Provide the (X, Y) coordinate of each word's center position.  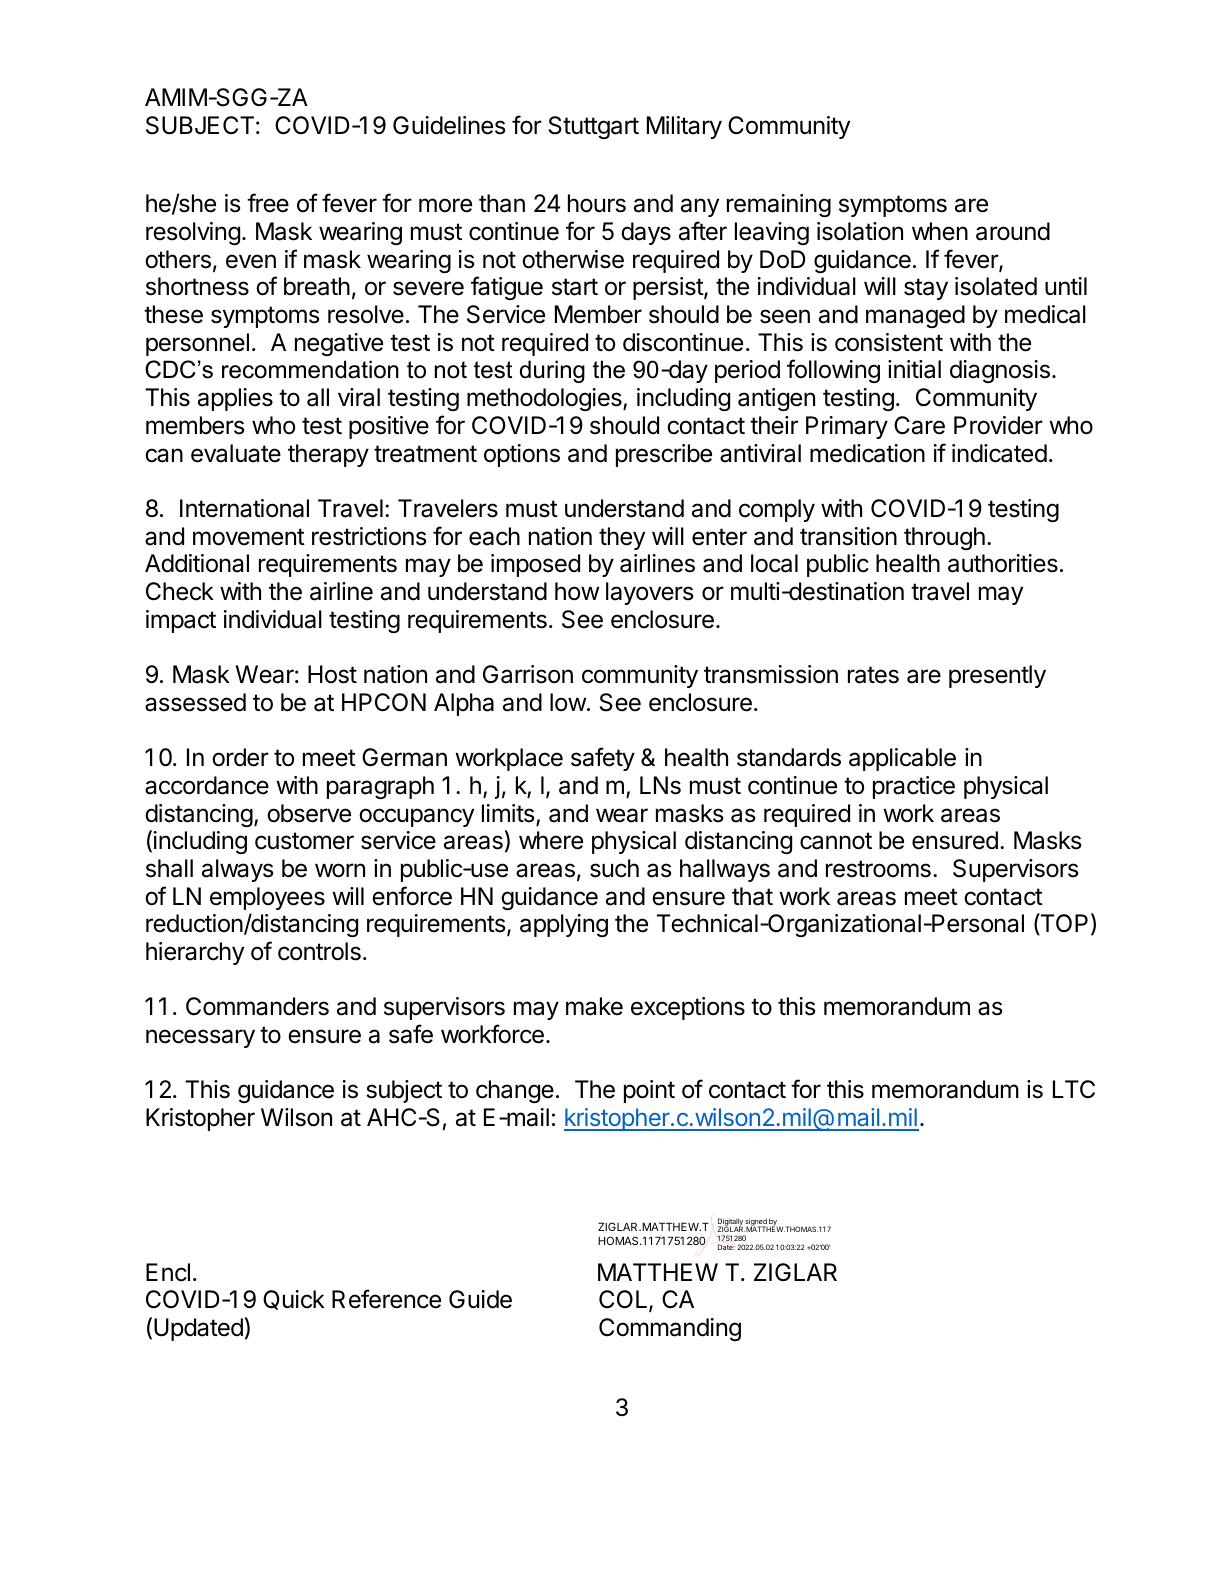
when (940, 231)
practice (914, 787)
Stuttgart (594, 127)
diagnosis (1000, 371)
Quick (294, 1300)
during (552, 371)
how (577, 591)
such (614, 868)
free (268, 203)
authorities (1003, 563)
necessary (200, 1038)
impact (181, 621)
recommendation (310, 369)
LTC (1074, 1089)
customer (304, 841)
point (649, 1091)
